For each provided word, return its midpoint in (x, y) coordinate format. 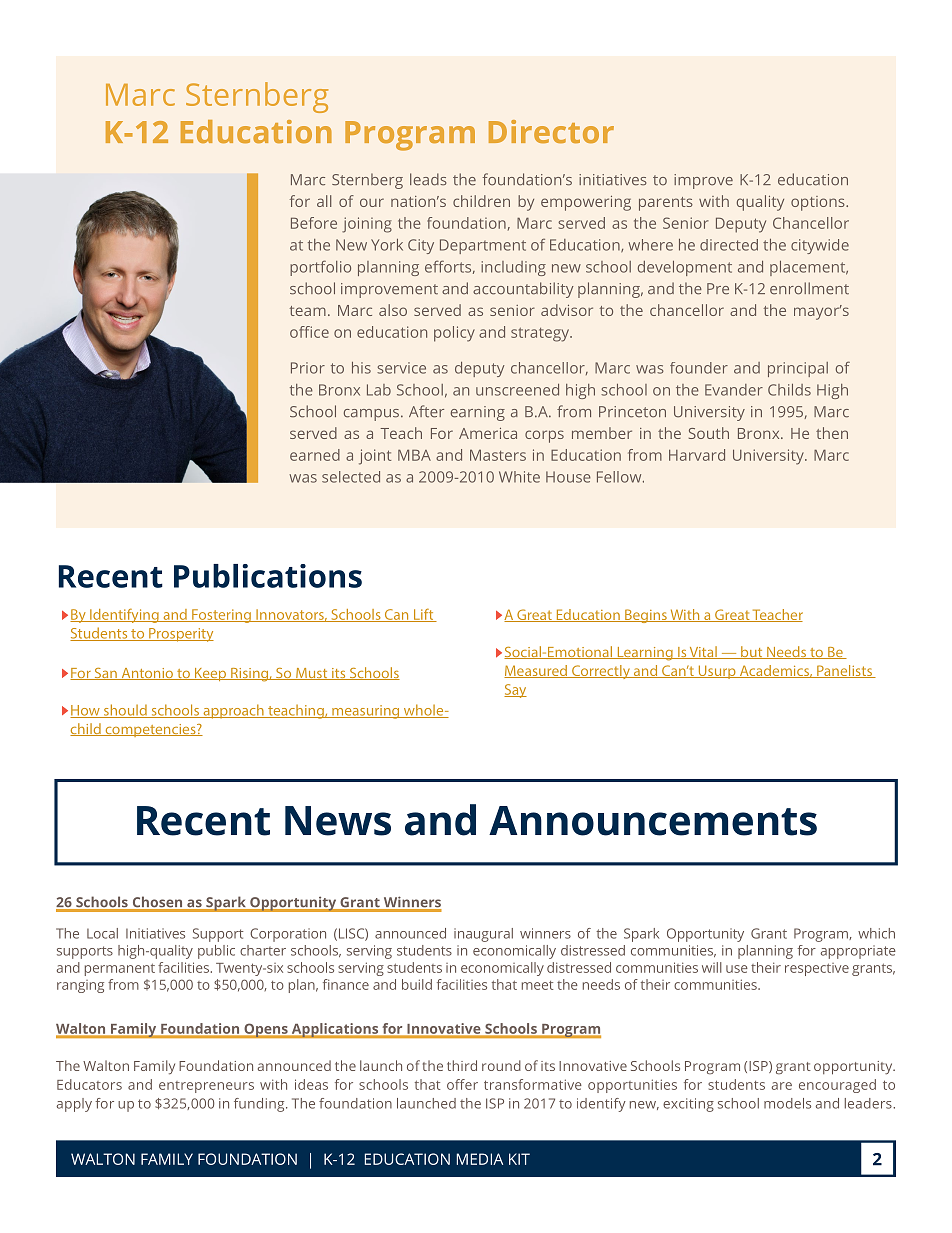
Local (102, 933)
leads (428, 179)
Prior (308, 368)
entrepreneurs (206, 1087)
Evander (734, 390)
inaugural (483, 935)
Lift (423, 615)
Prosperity (180, 635)
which (876, 933)
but (752, 652)
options (819, 203)
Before (314, 223)
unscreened (517, 390)
